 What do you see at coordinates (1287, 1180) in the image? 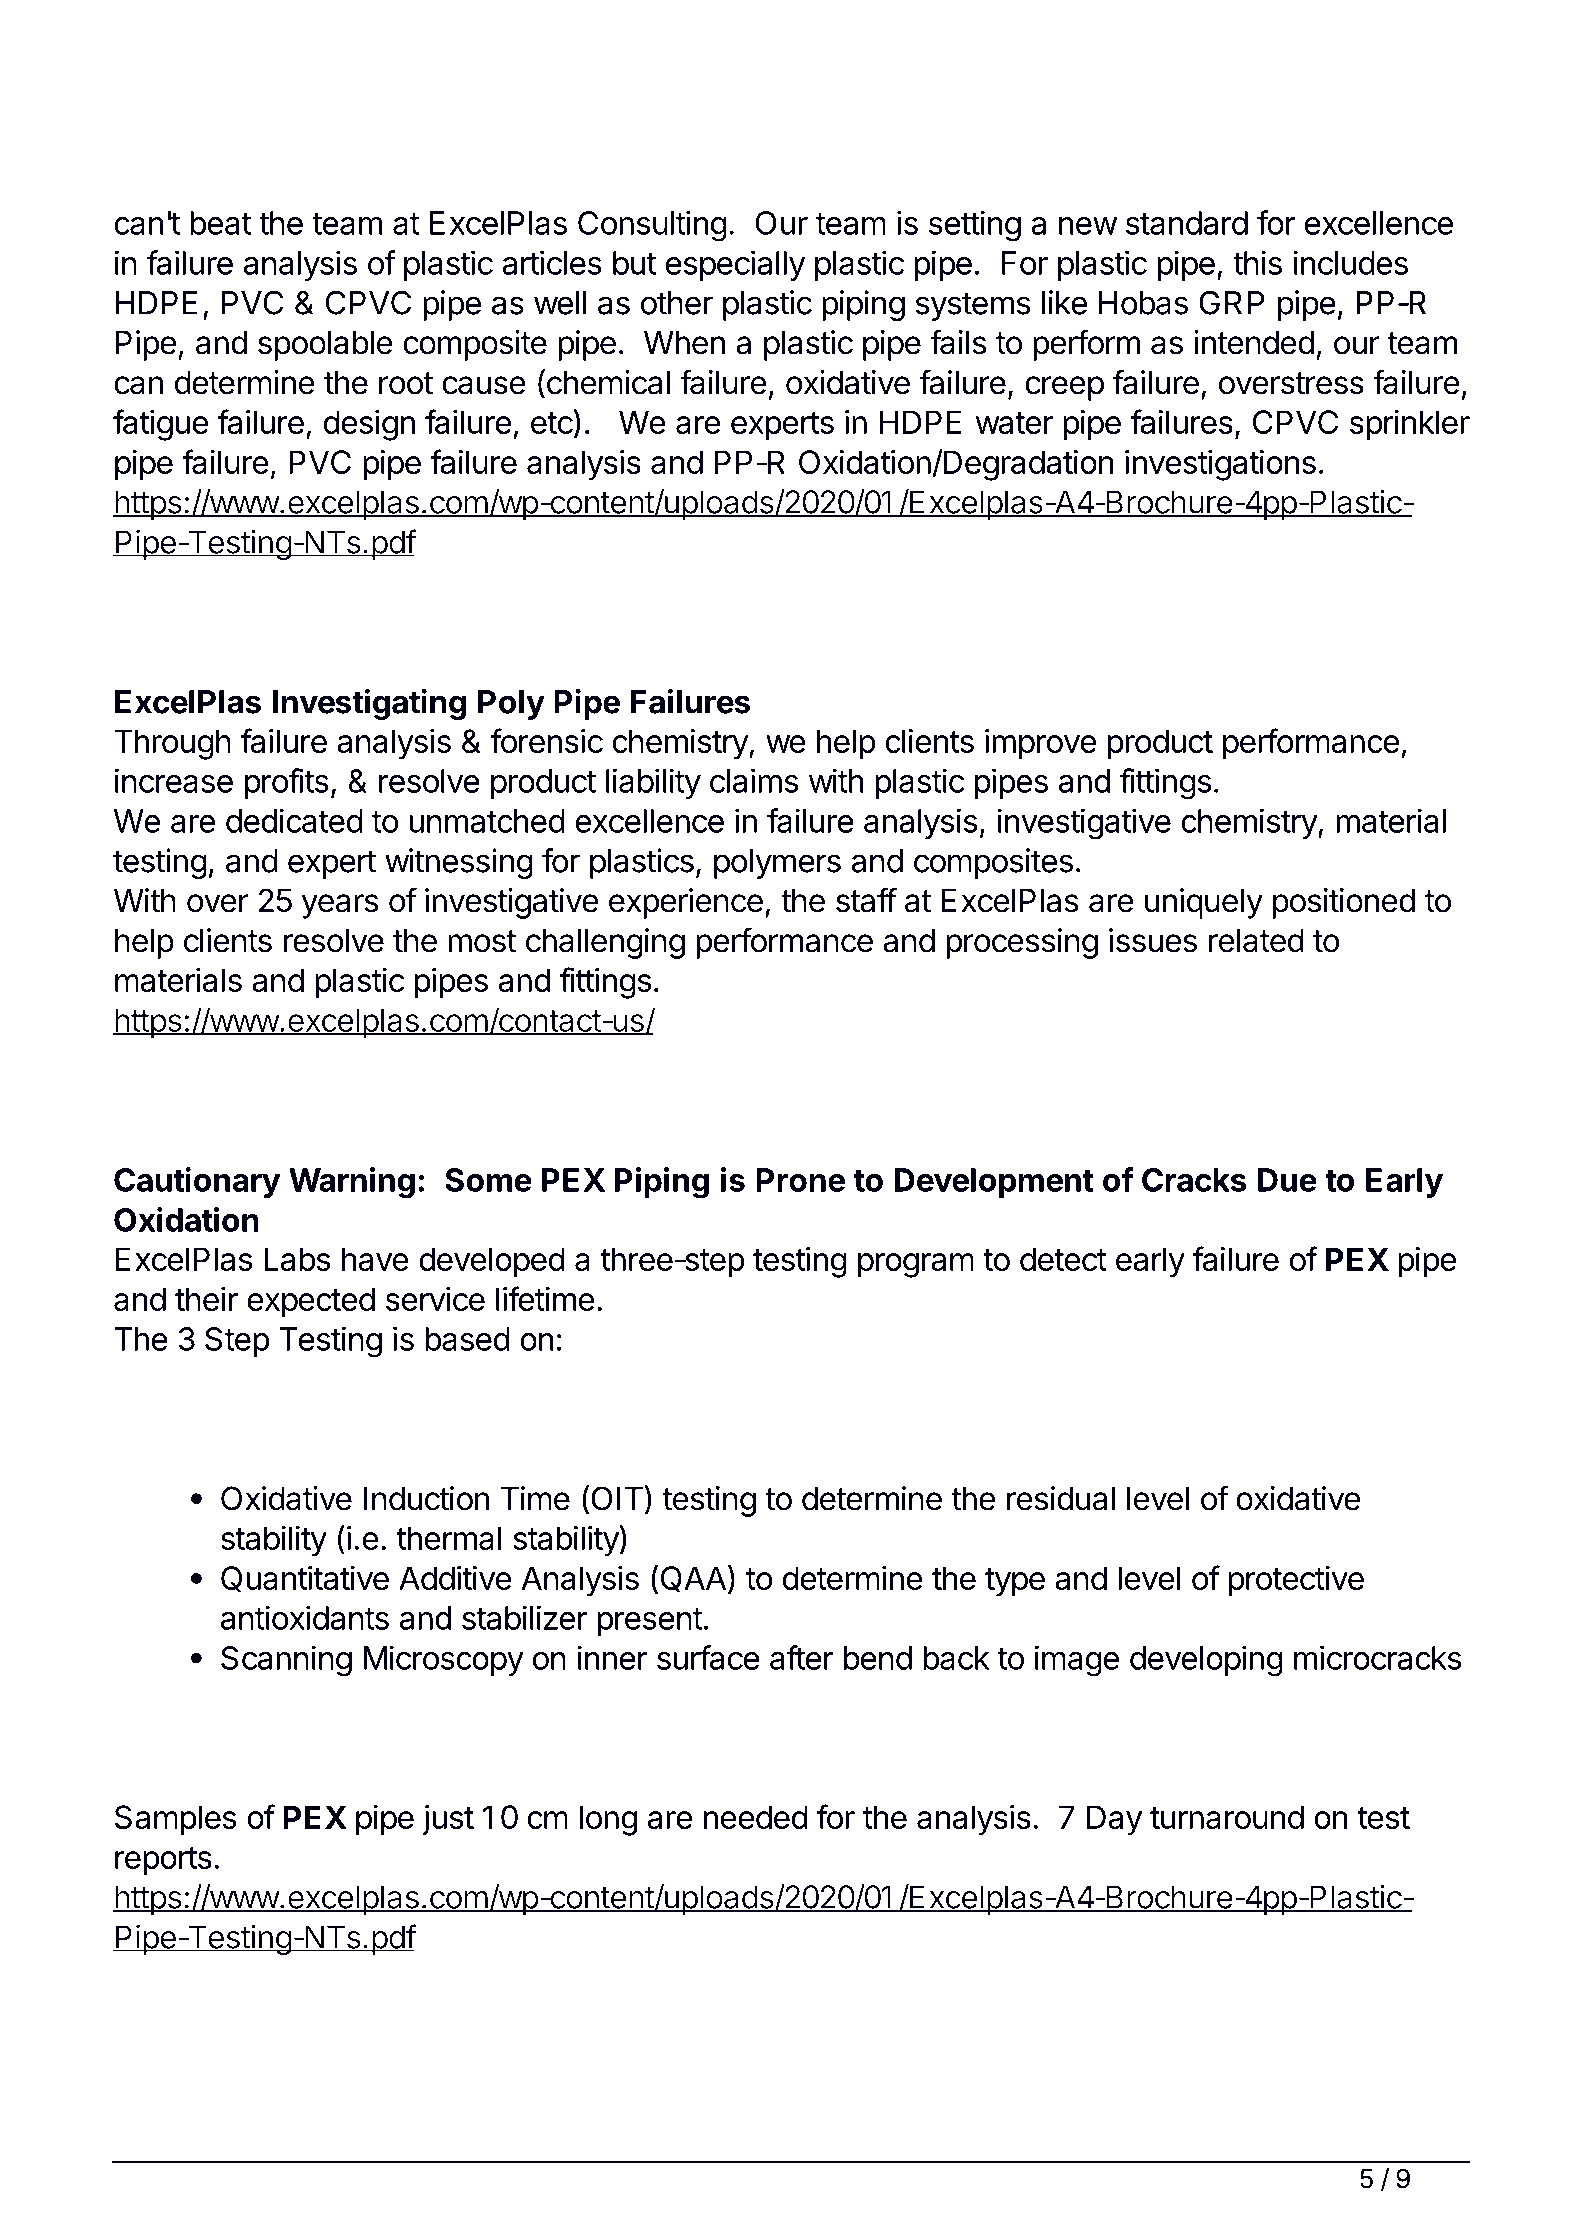
I see `Due` at bounding box center [1287, 1180].
